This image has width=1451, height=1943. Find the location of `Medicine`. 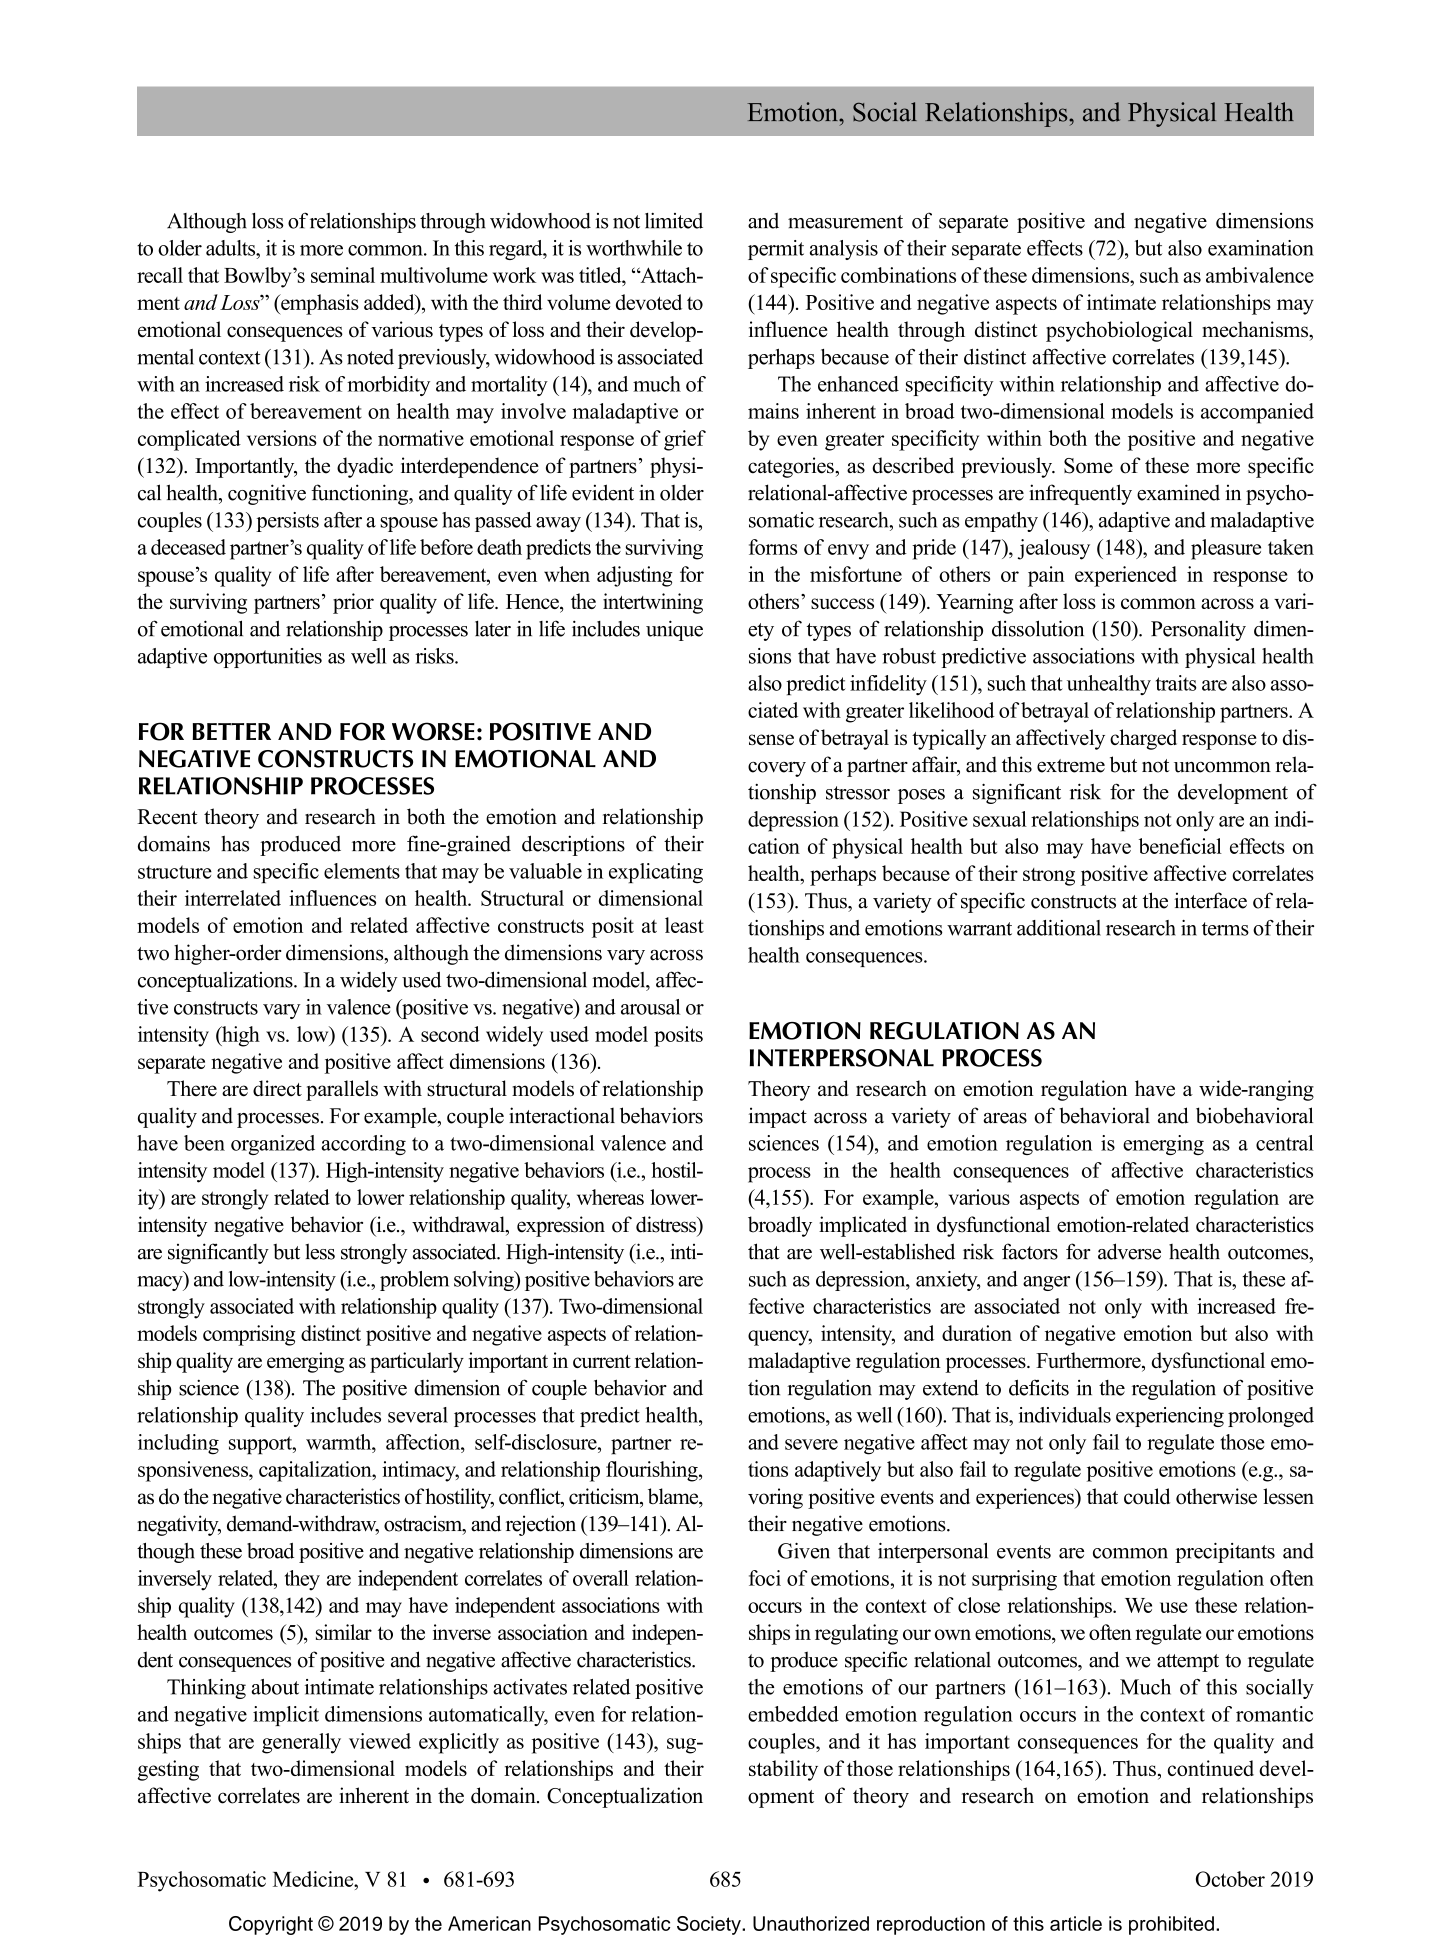

Medicine is located at coordinates (314, 1879).
